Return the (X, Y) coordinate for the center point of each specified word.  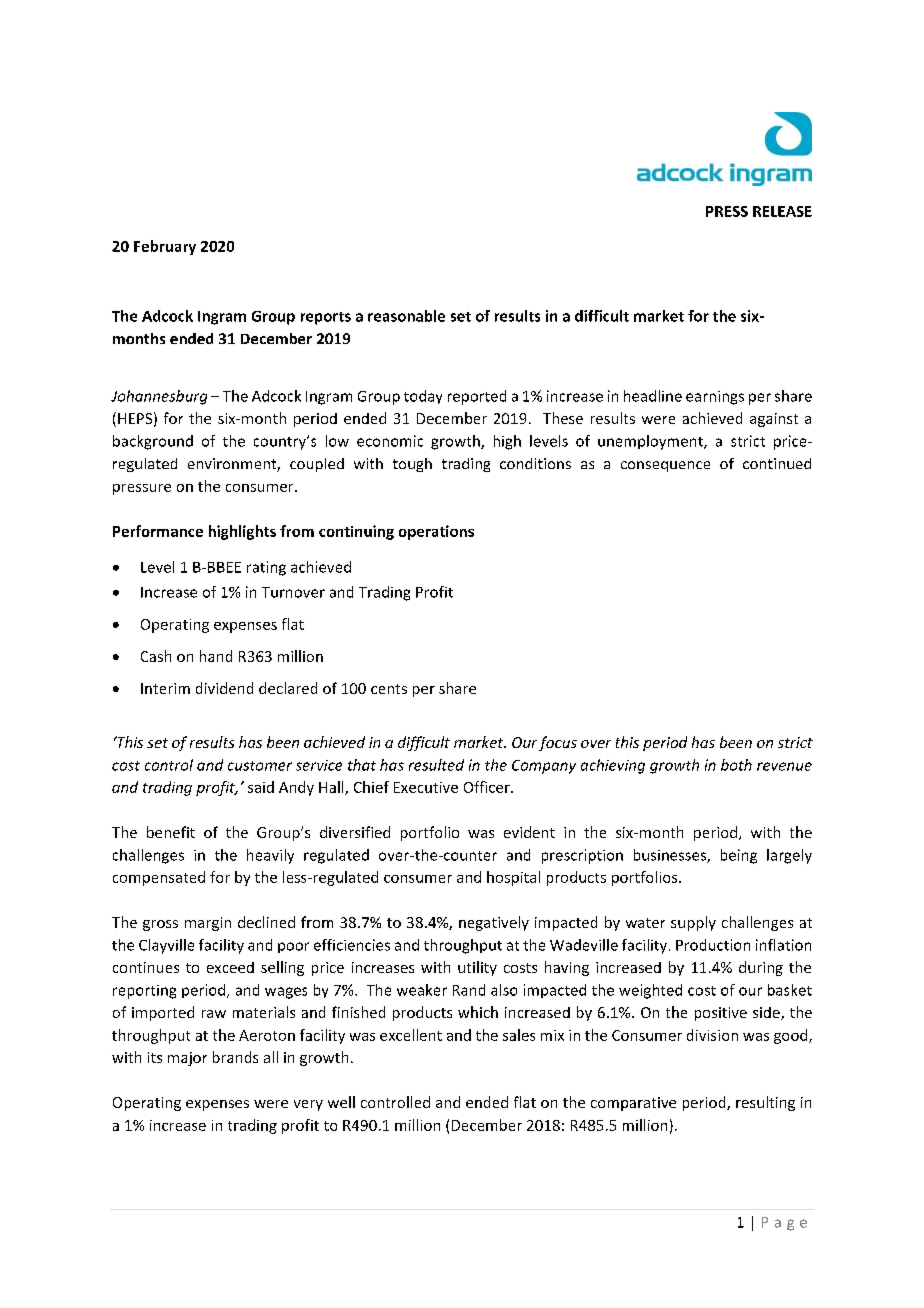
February (165, 247)
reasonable (406, 316)
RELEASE (782, 211)
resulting (765, 1103)
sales (519, 1035)
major (187, 1059)
